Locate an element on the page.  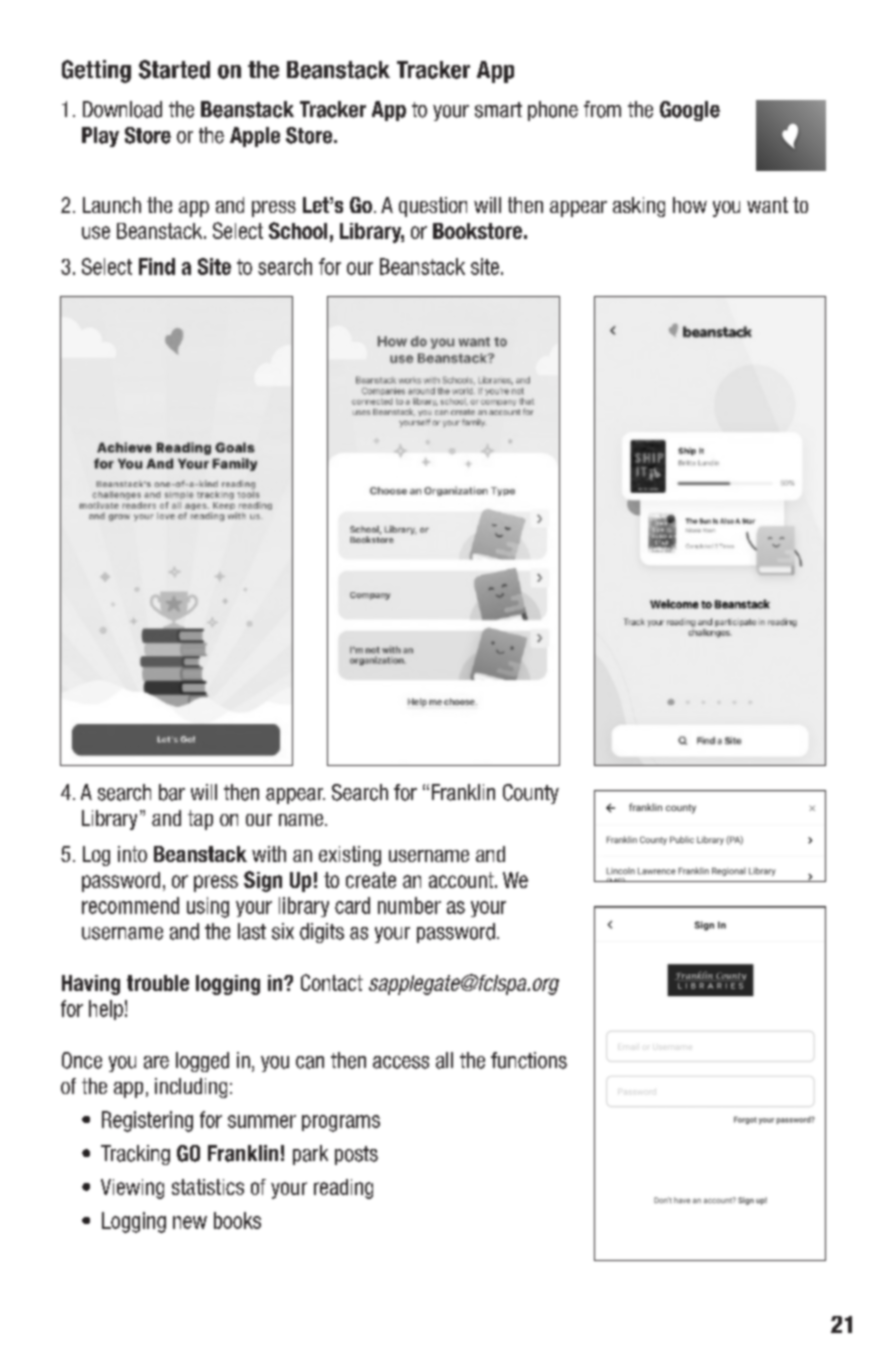
posts is located at coordinates (356, 1155).
